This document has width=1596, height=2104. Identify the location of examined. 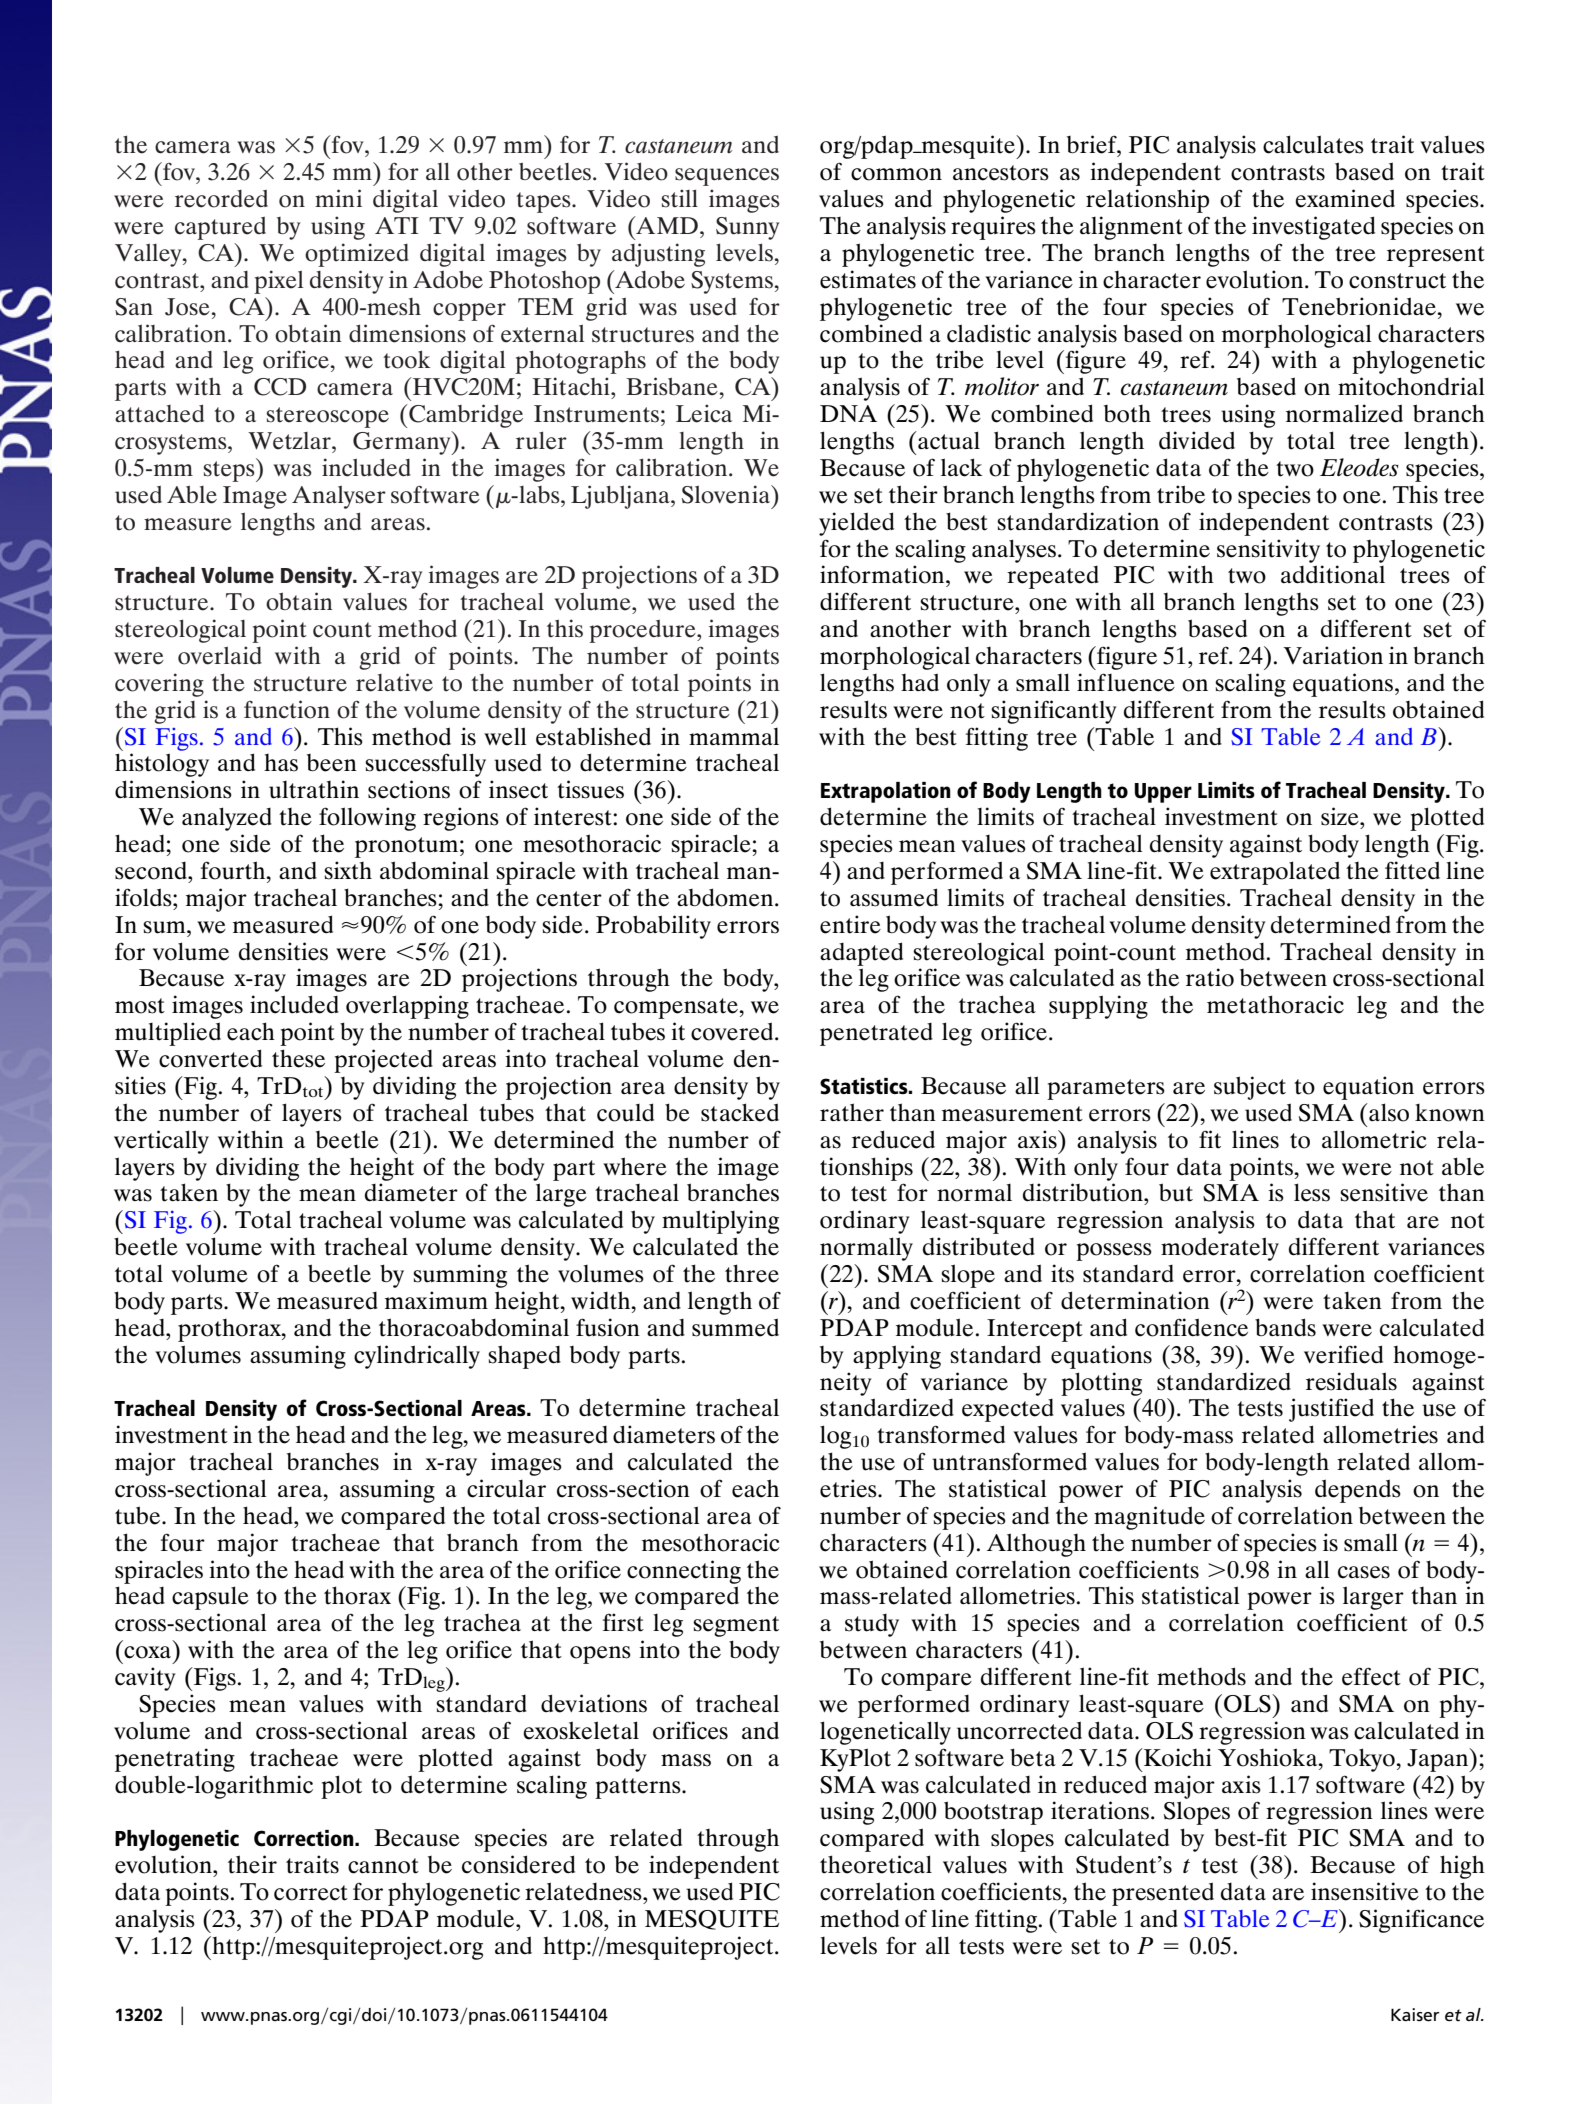
(1345, 198).
